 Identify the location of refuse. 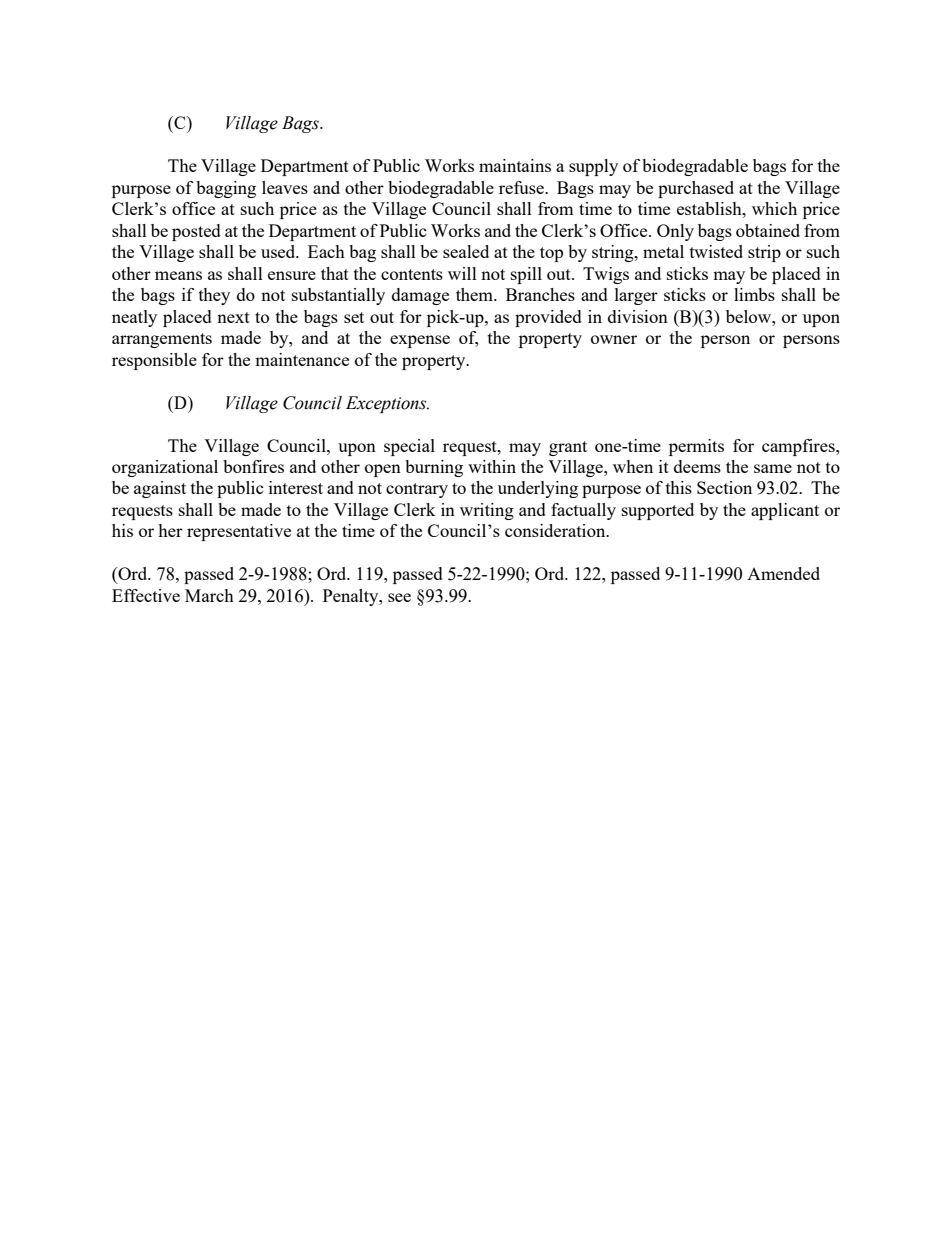
(522, 187).
